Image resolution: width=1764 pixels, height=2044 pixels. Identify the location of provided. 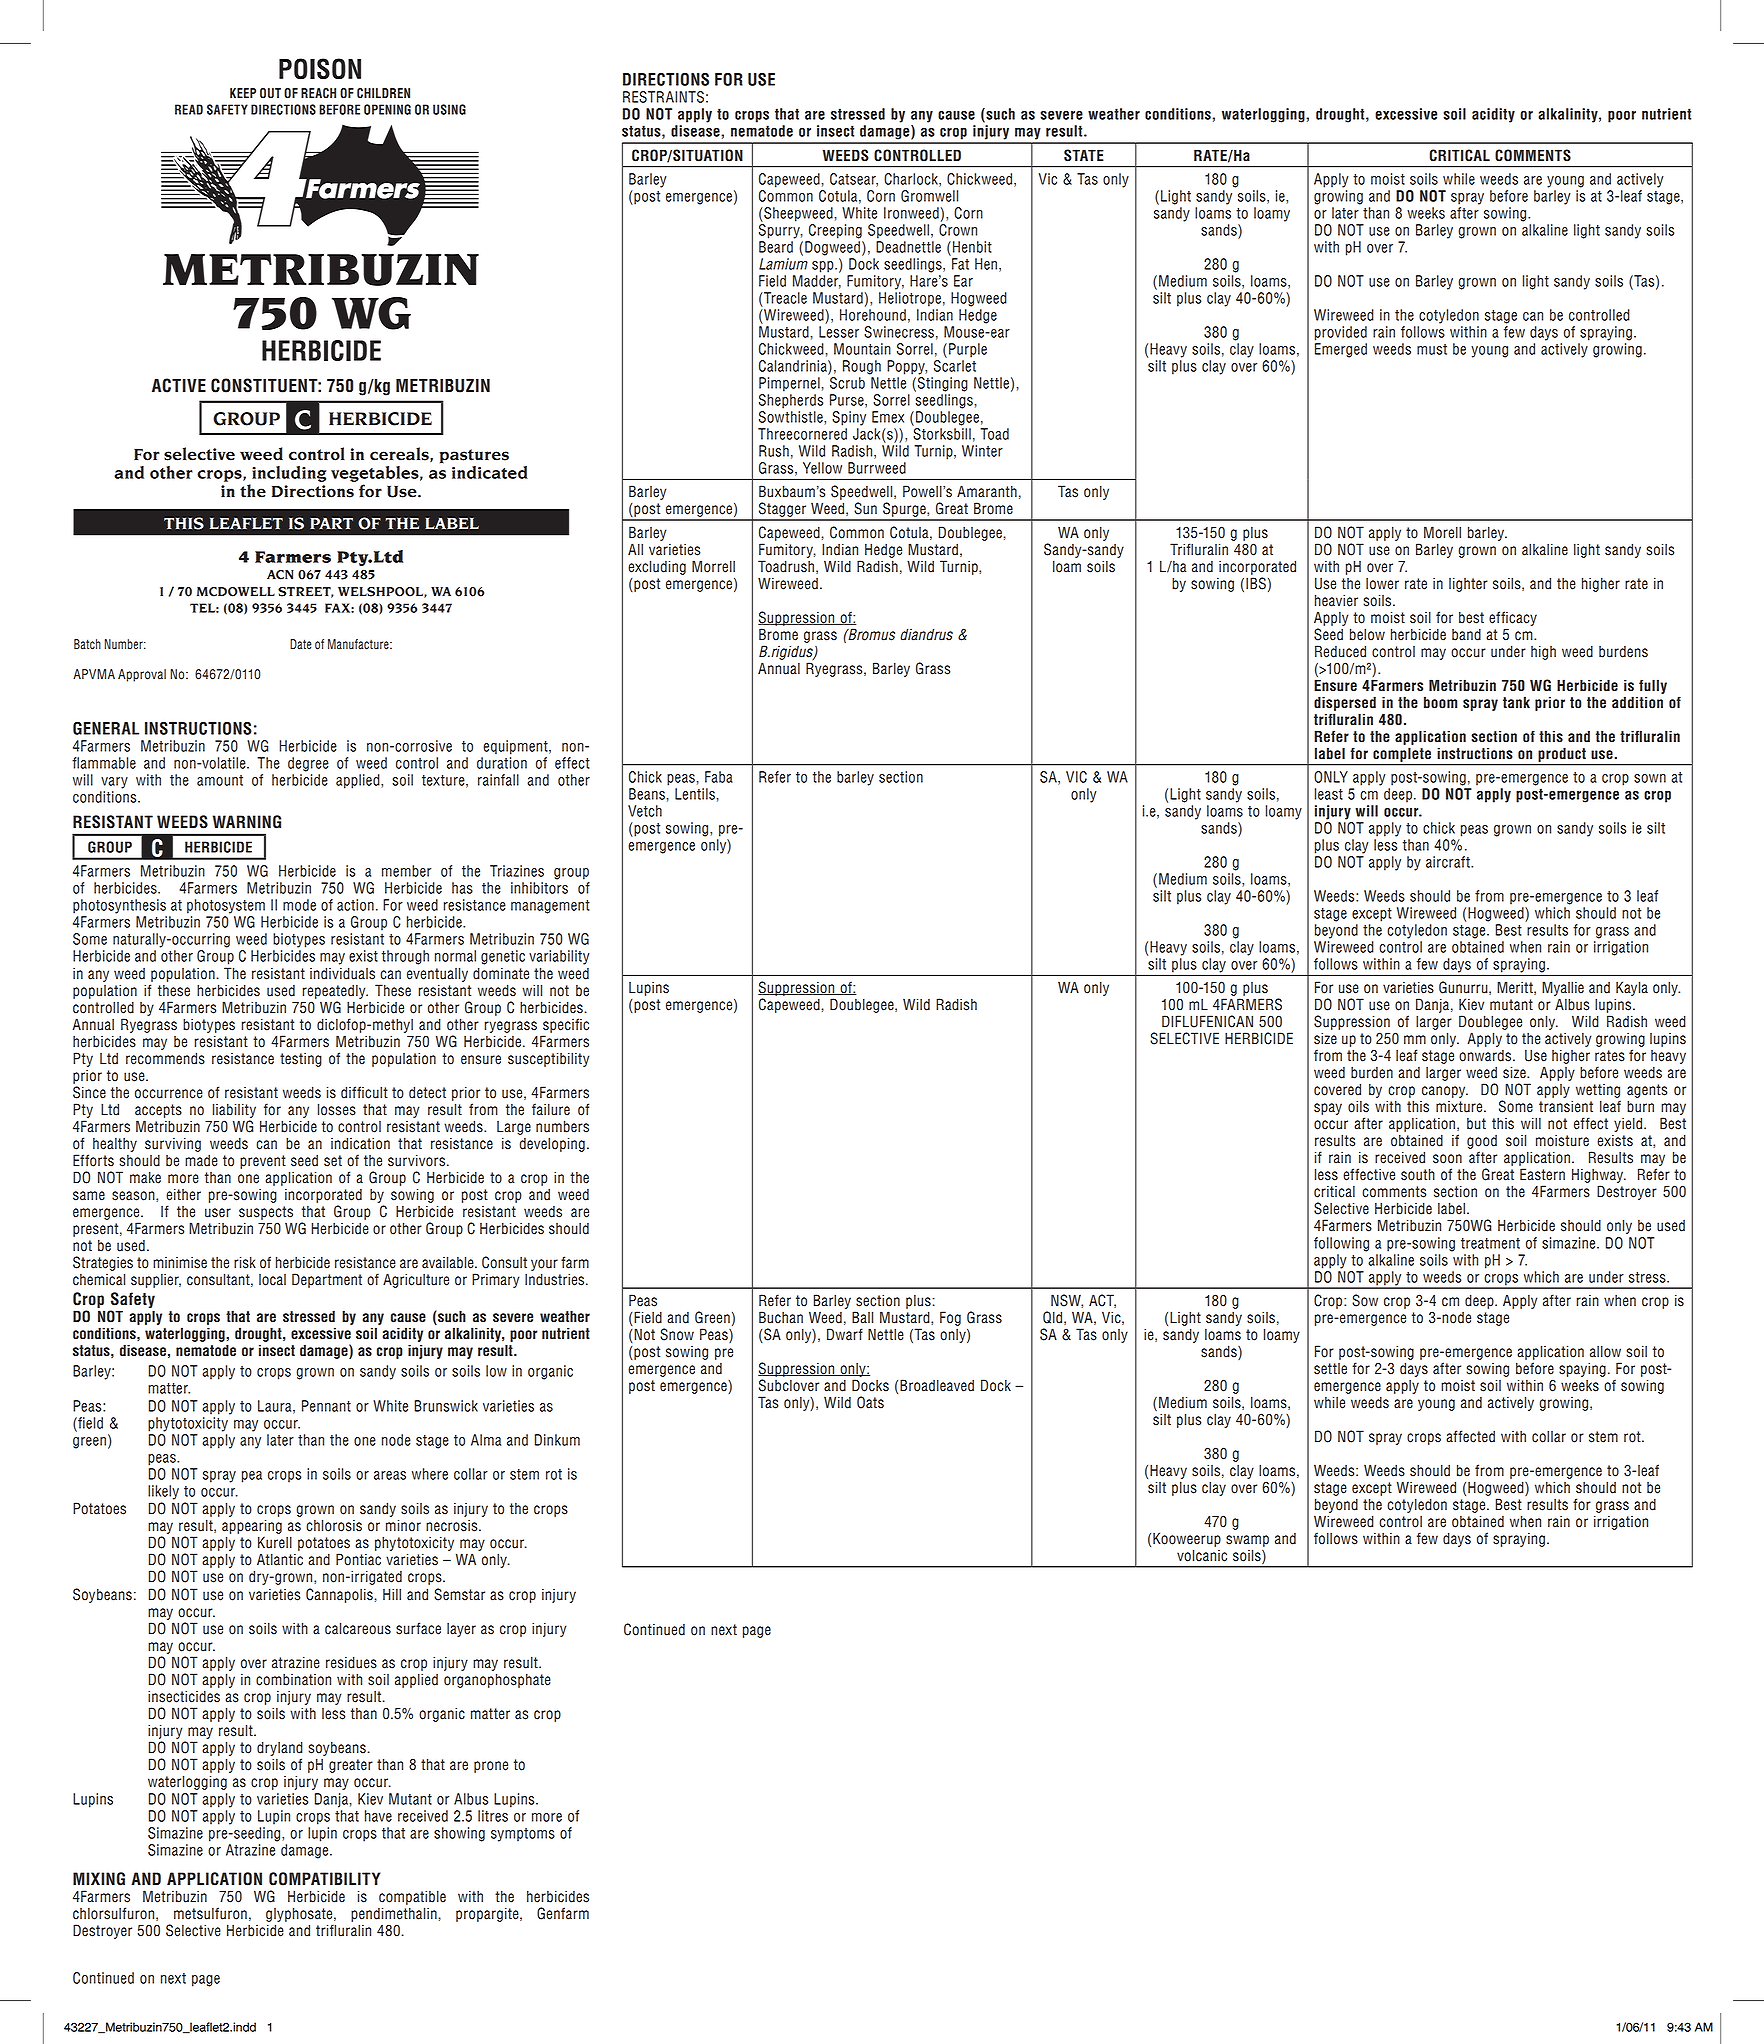
(1341, 333).
